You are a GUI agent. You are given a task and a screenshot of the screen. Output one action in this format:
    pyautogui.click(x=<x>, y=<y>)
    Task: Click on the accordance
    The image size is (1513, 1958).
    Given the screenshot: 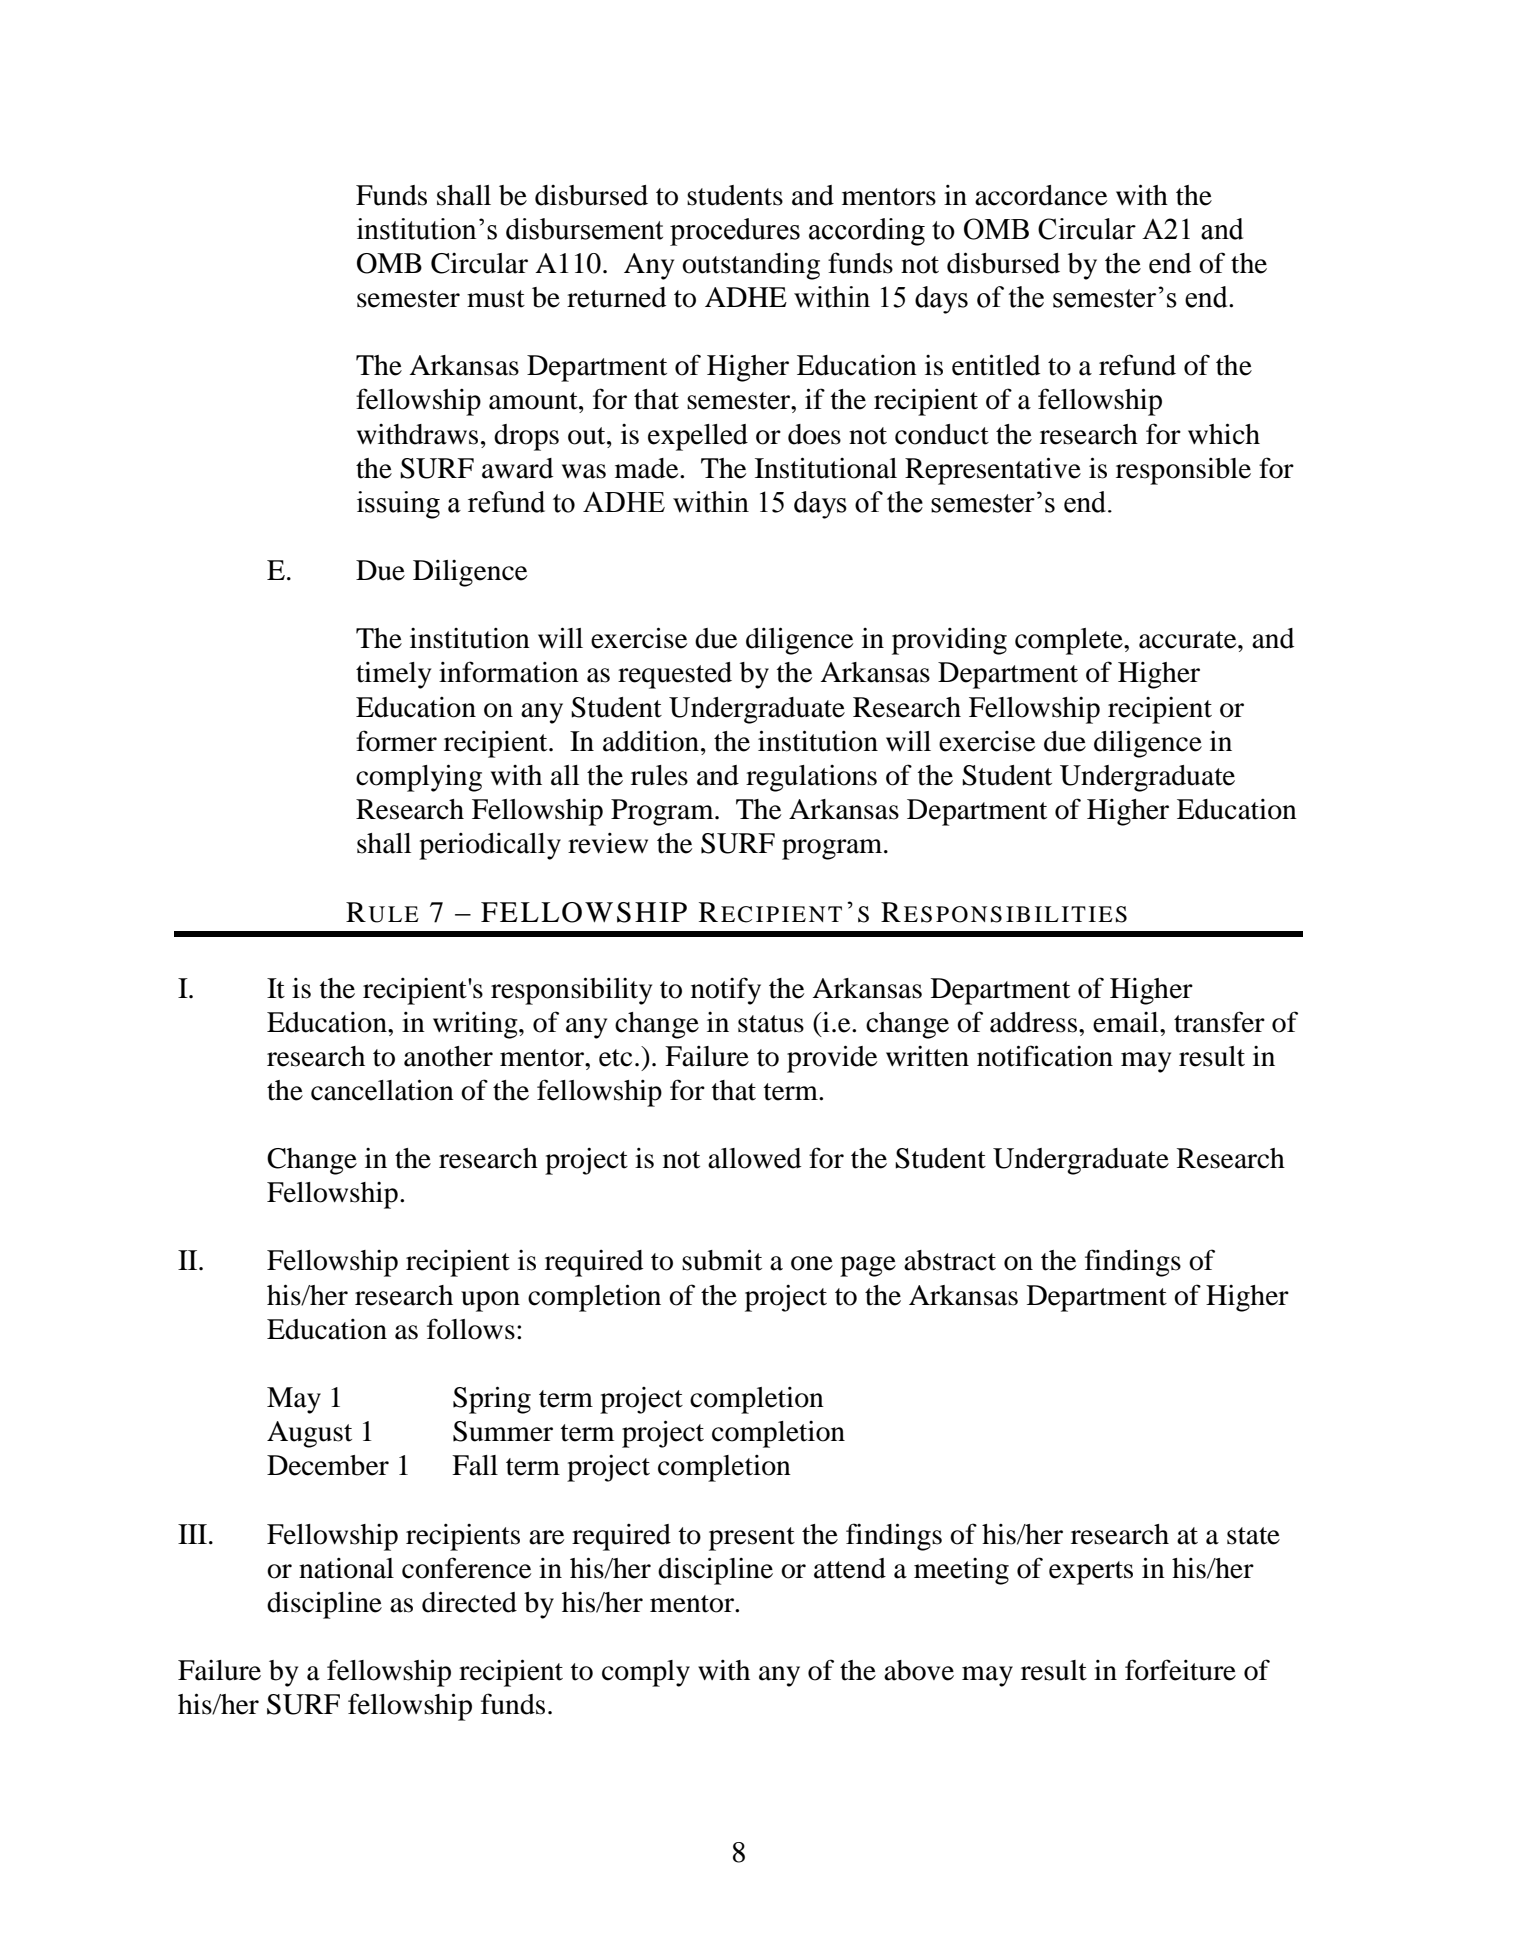 What is the action you would take?
    pyautogui.click(x=1041, y=195)
